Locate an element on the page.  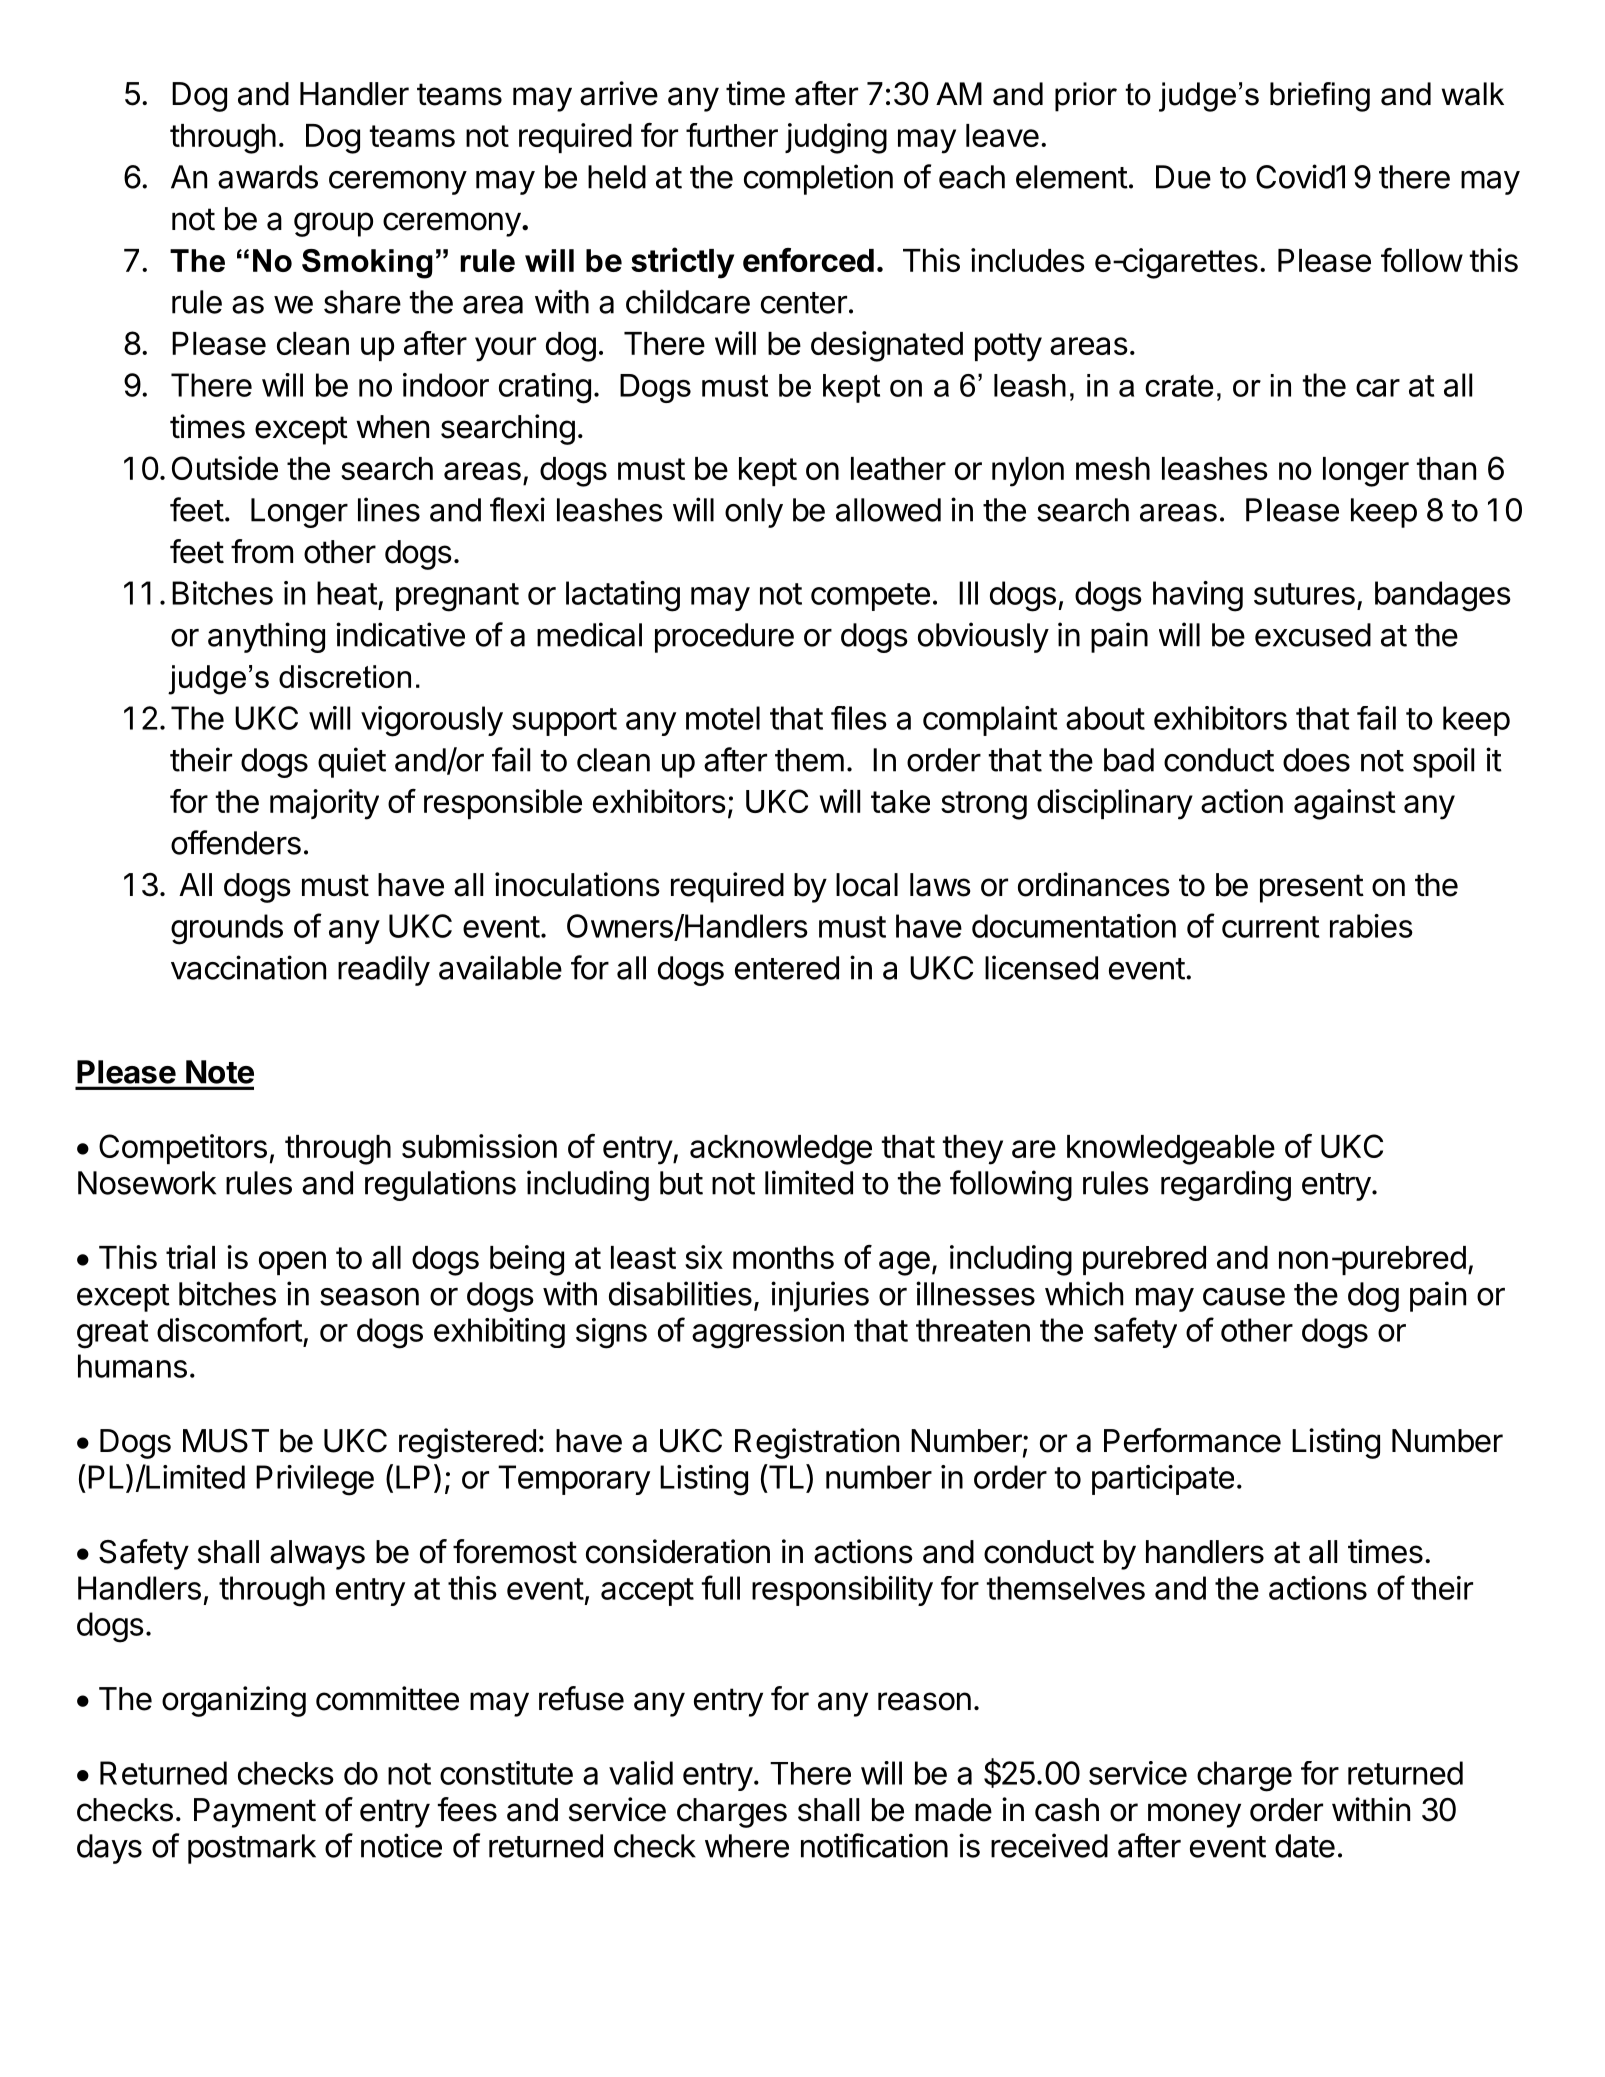
current is located at coordinates (1271, 927).
